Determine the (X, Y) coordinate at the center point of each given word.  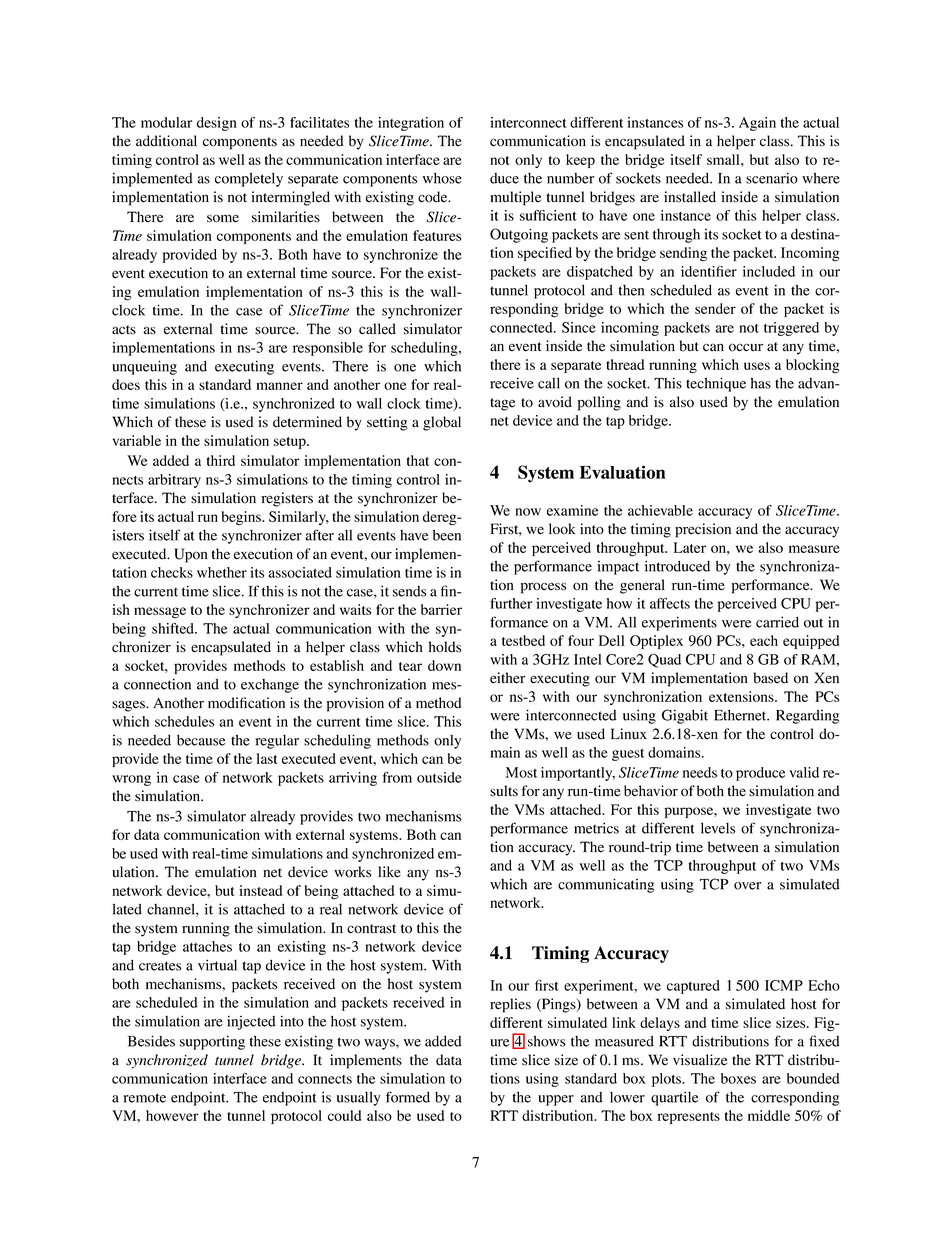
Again (757, 124)
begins (242, 518)
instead (260, 890)
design (217, 124)
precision (703, 530)
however (172, 1115)
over (747, 886)
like (389, 872)
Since (579, 327)
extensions (742, 696)
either (507, 678)
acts (124, 330)
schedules (184, 721)
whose (442, 178)
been (447, 535)
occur (746, 347)
